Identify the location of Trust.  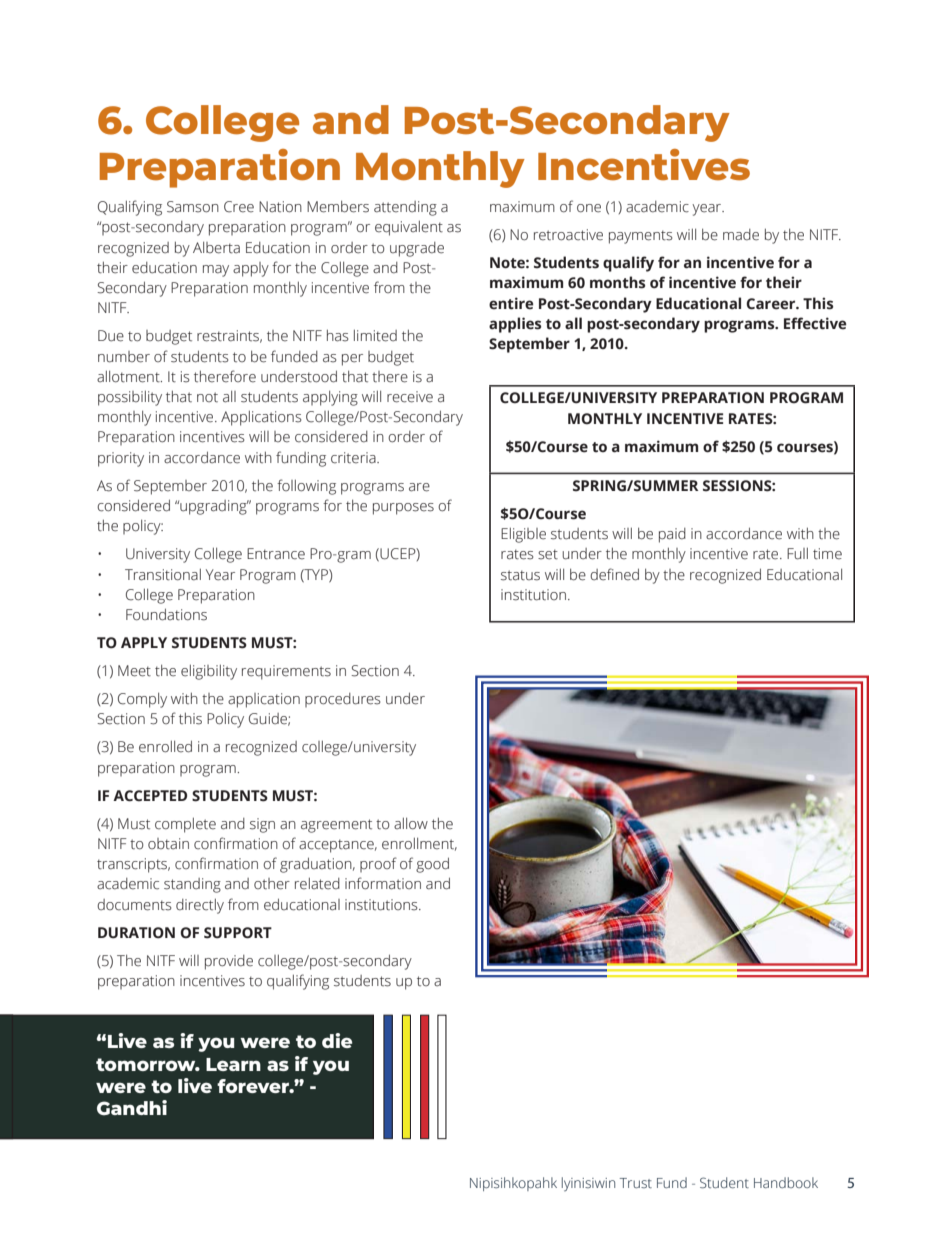
(636, 1183).
